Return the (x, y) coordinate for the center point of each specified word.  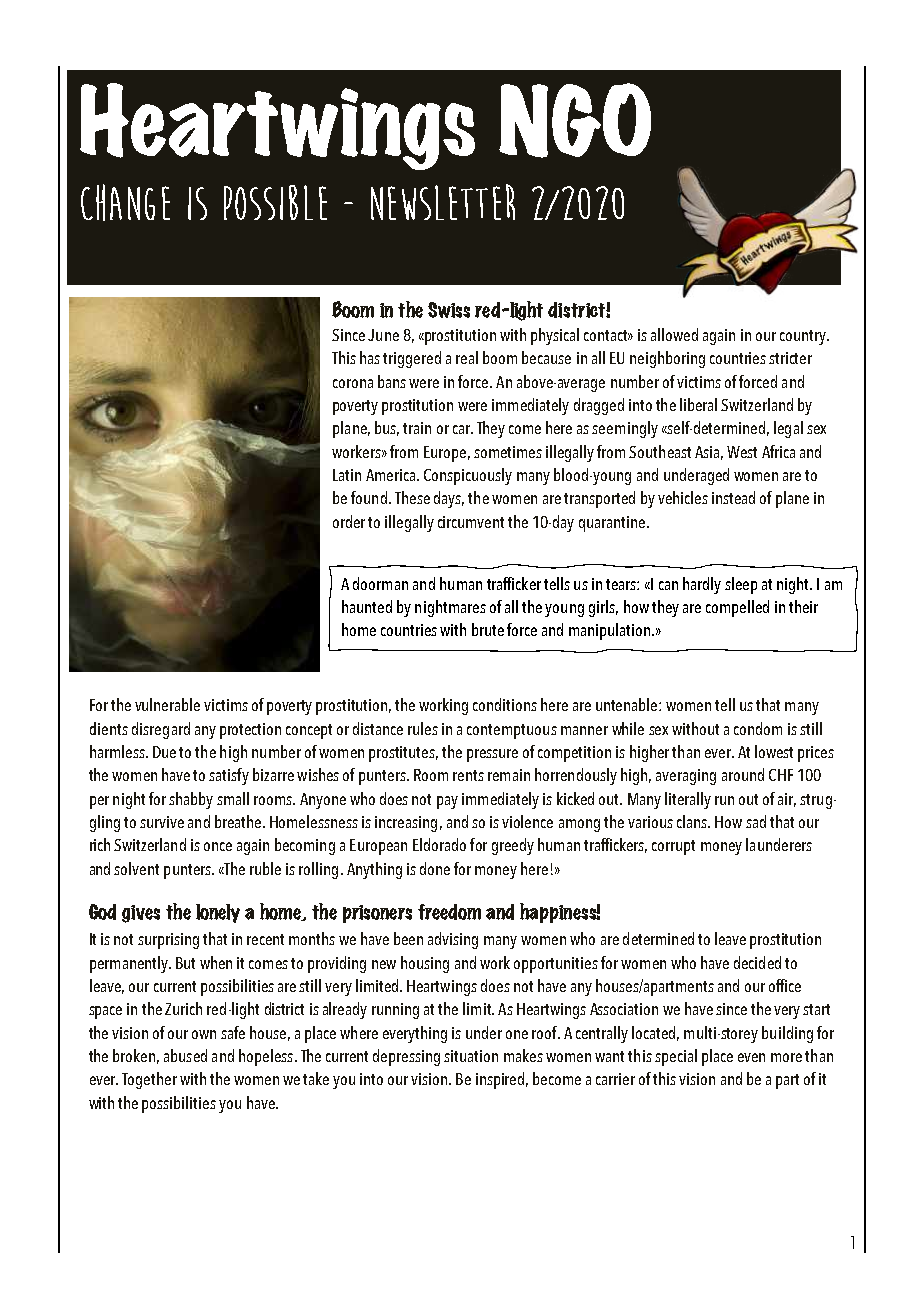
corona (353, 383)
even (751, 1057)
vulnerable (167, 704)
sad (756, 821)
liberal (698, 404)
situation (471, 1056)
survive (162, 822)
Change (125, 202)
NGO (575, 120)
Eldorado (439, 844)
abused (185, 1055)
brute (488, 629)
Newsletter (443, 202)
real (467, 357)
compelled (737, 608)
